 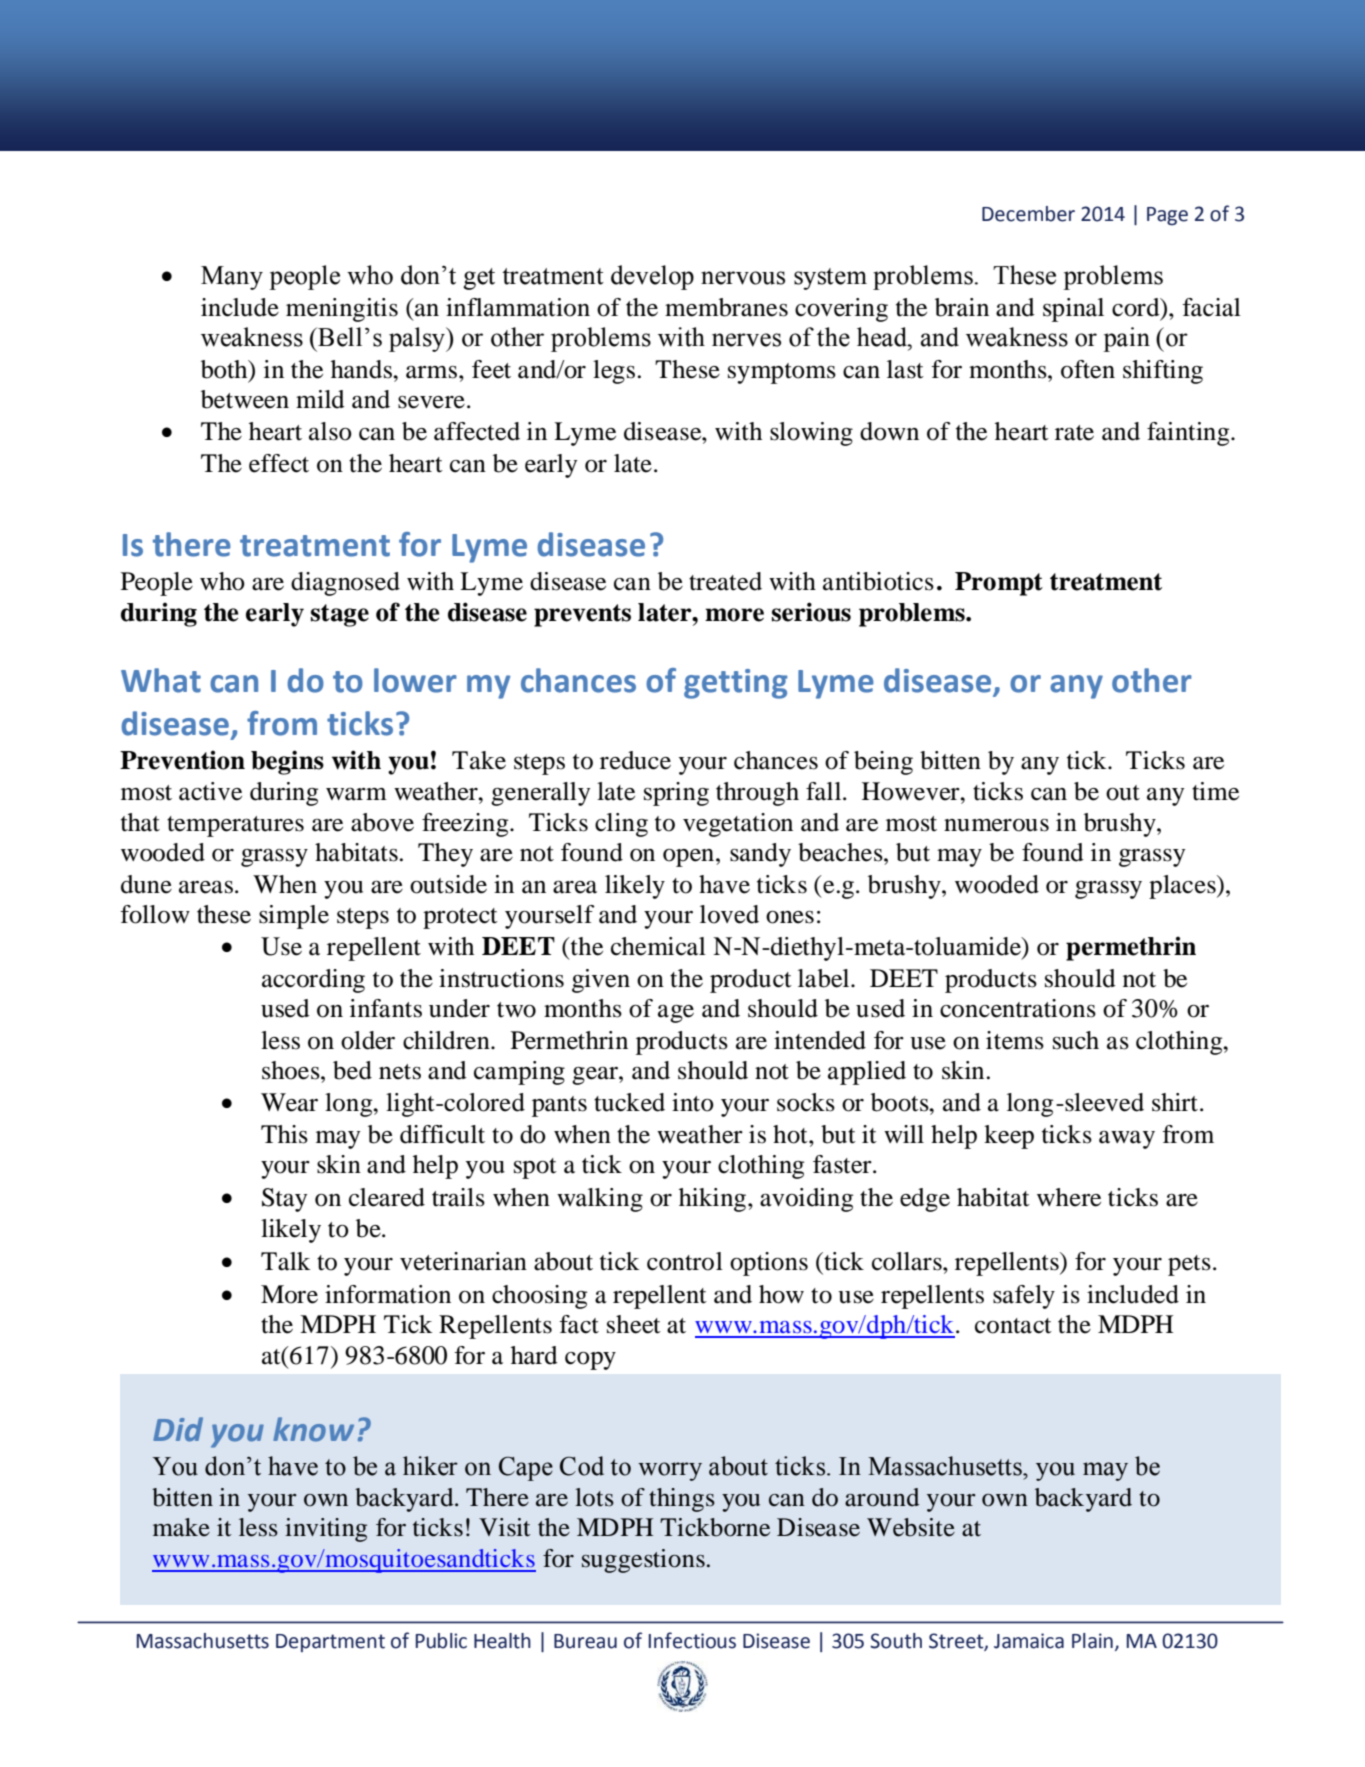 What do you see at coordinates (736, 684) in the page?
I see `getting` at bounding box center [736, 684].
